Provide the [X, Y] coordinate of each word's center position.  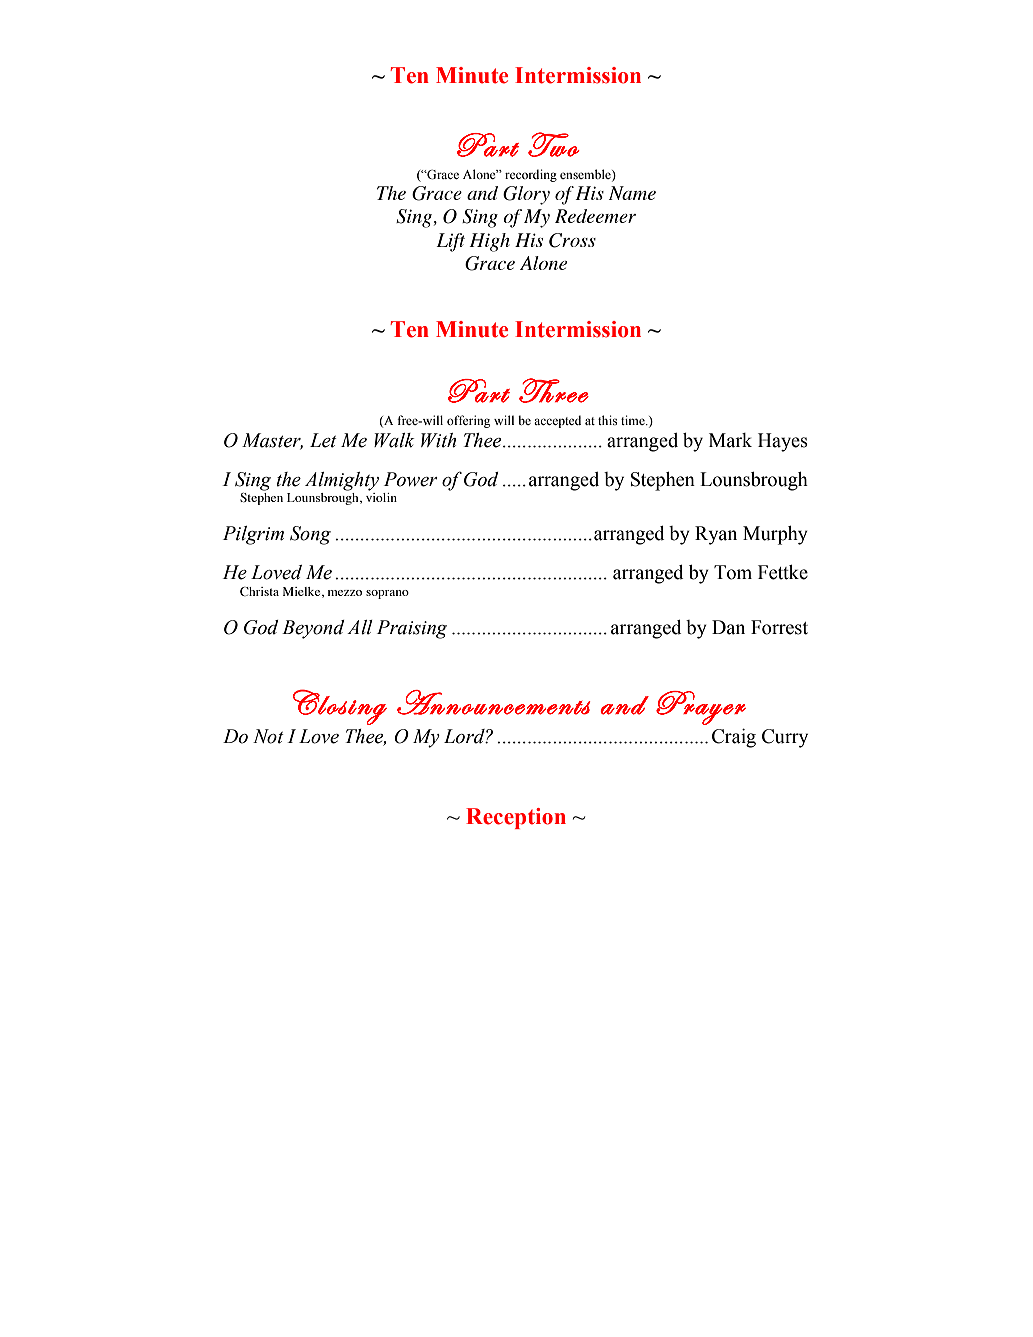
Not [268, 736]
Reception [516, 818]
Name [632, 193]
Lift [450, 242]
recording [531, 175]
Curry [785, 738]
